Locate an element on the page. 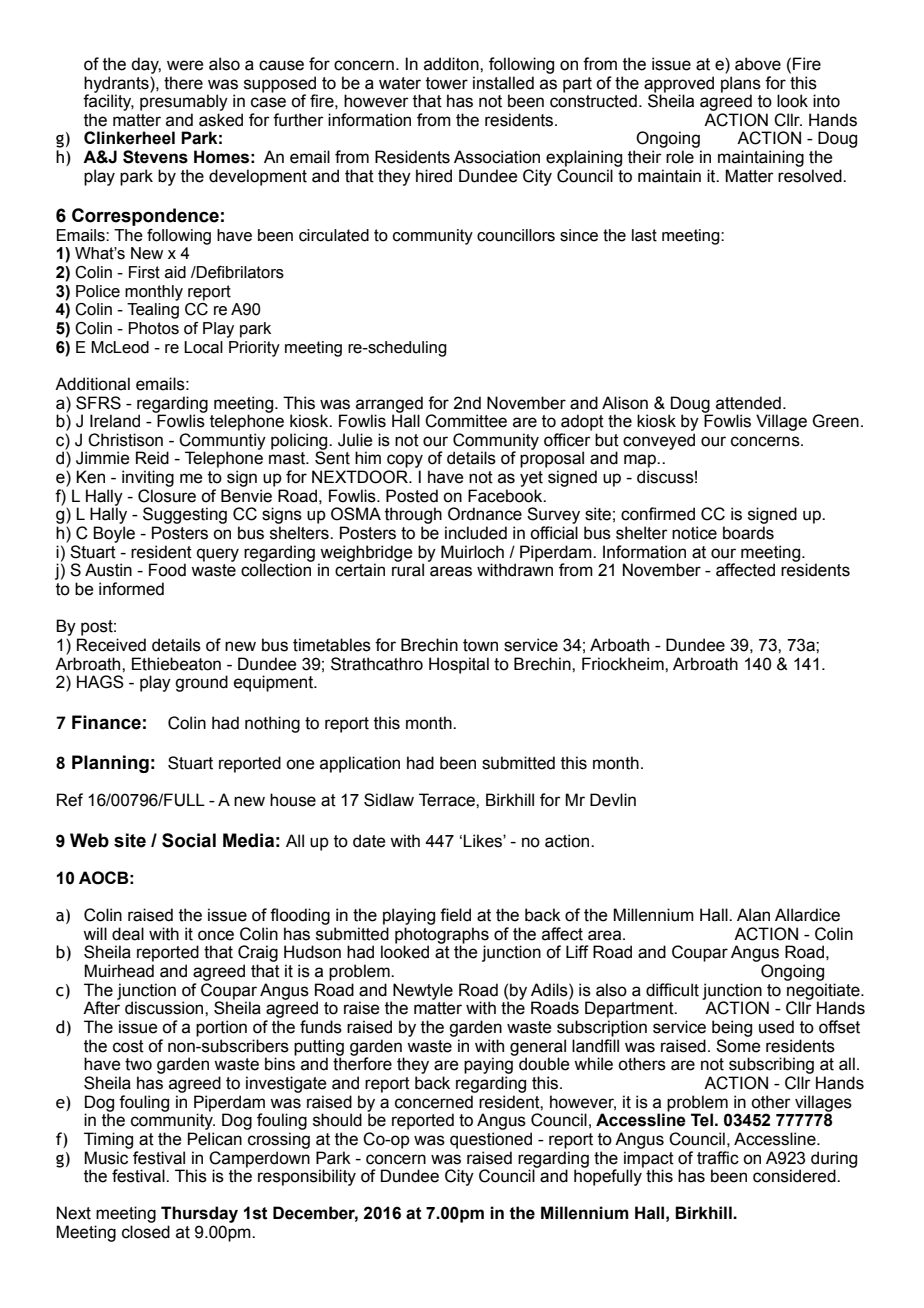 Image resolution: width=924 pixels, height=1308 pixels. Hospital is located at coordinates (459, 665).
